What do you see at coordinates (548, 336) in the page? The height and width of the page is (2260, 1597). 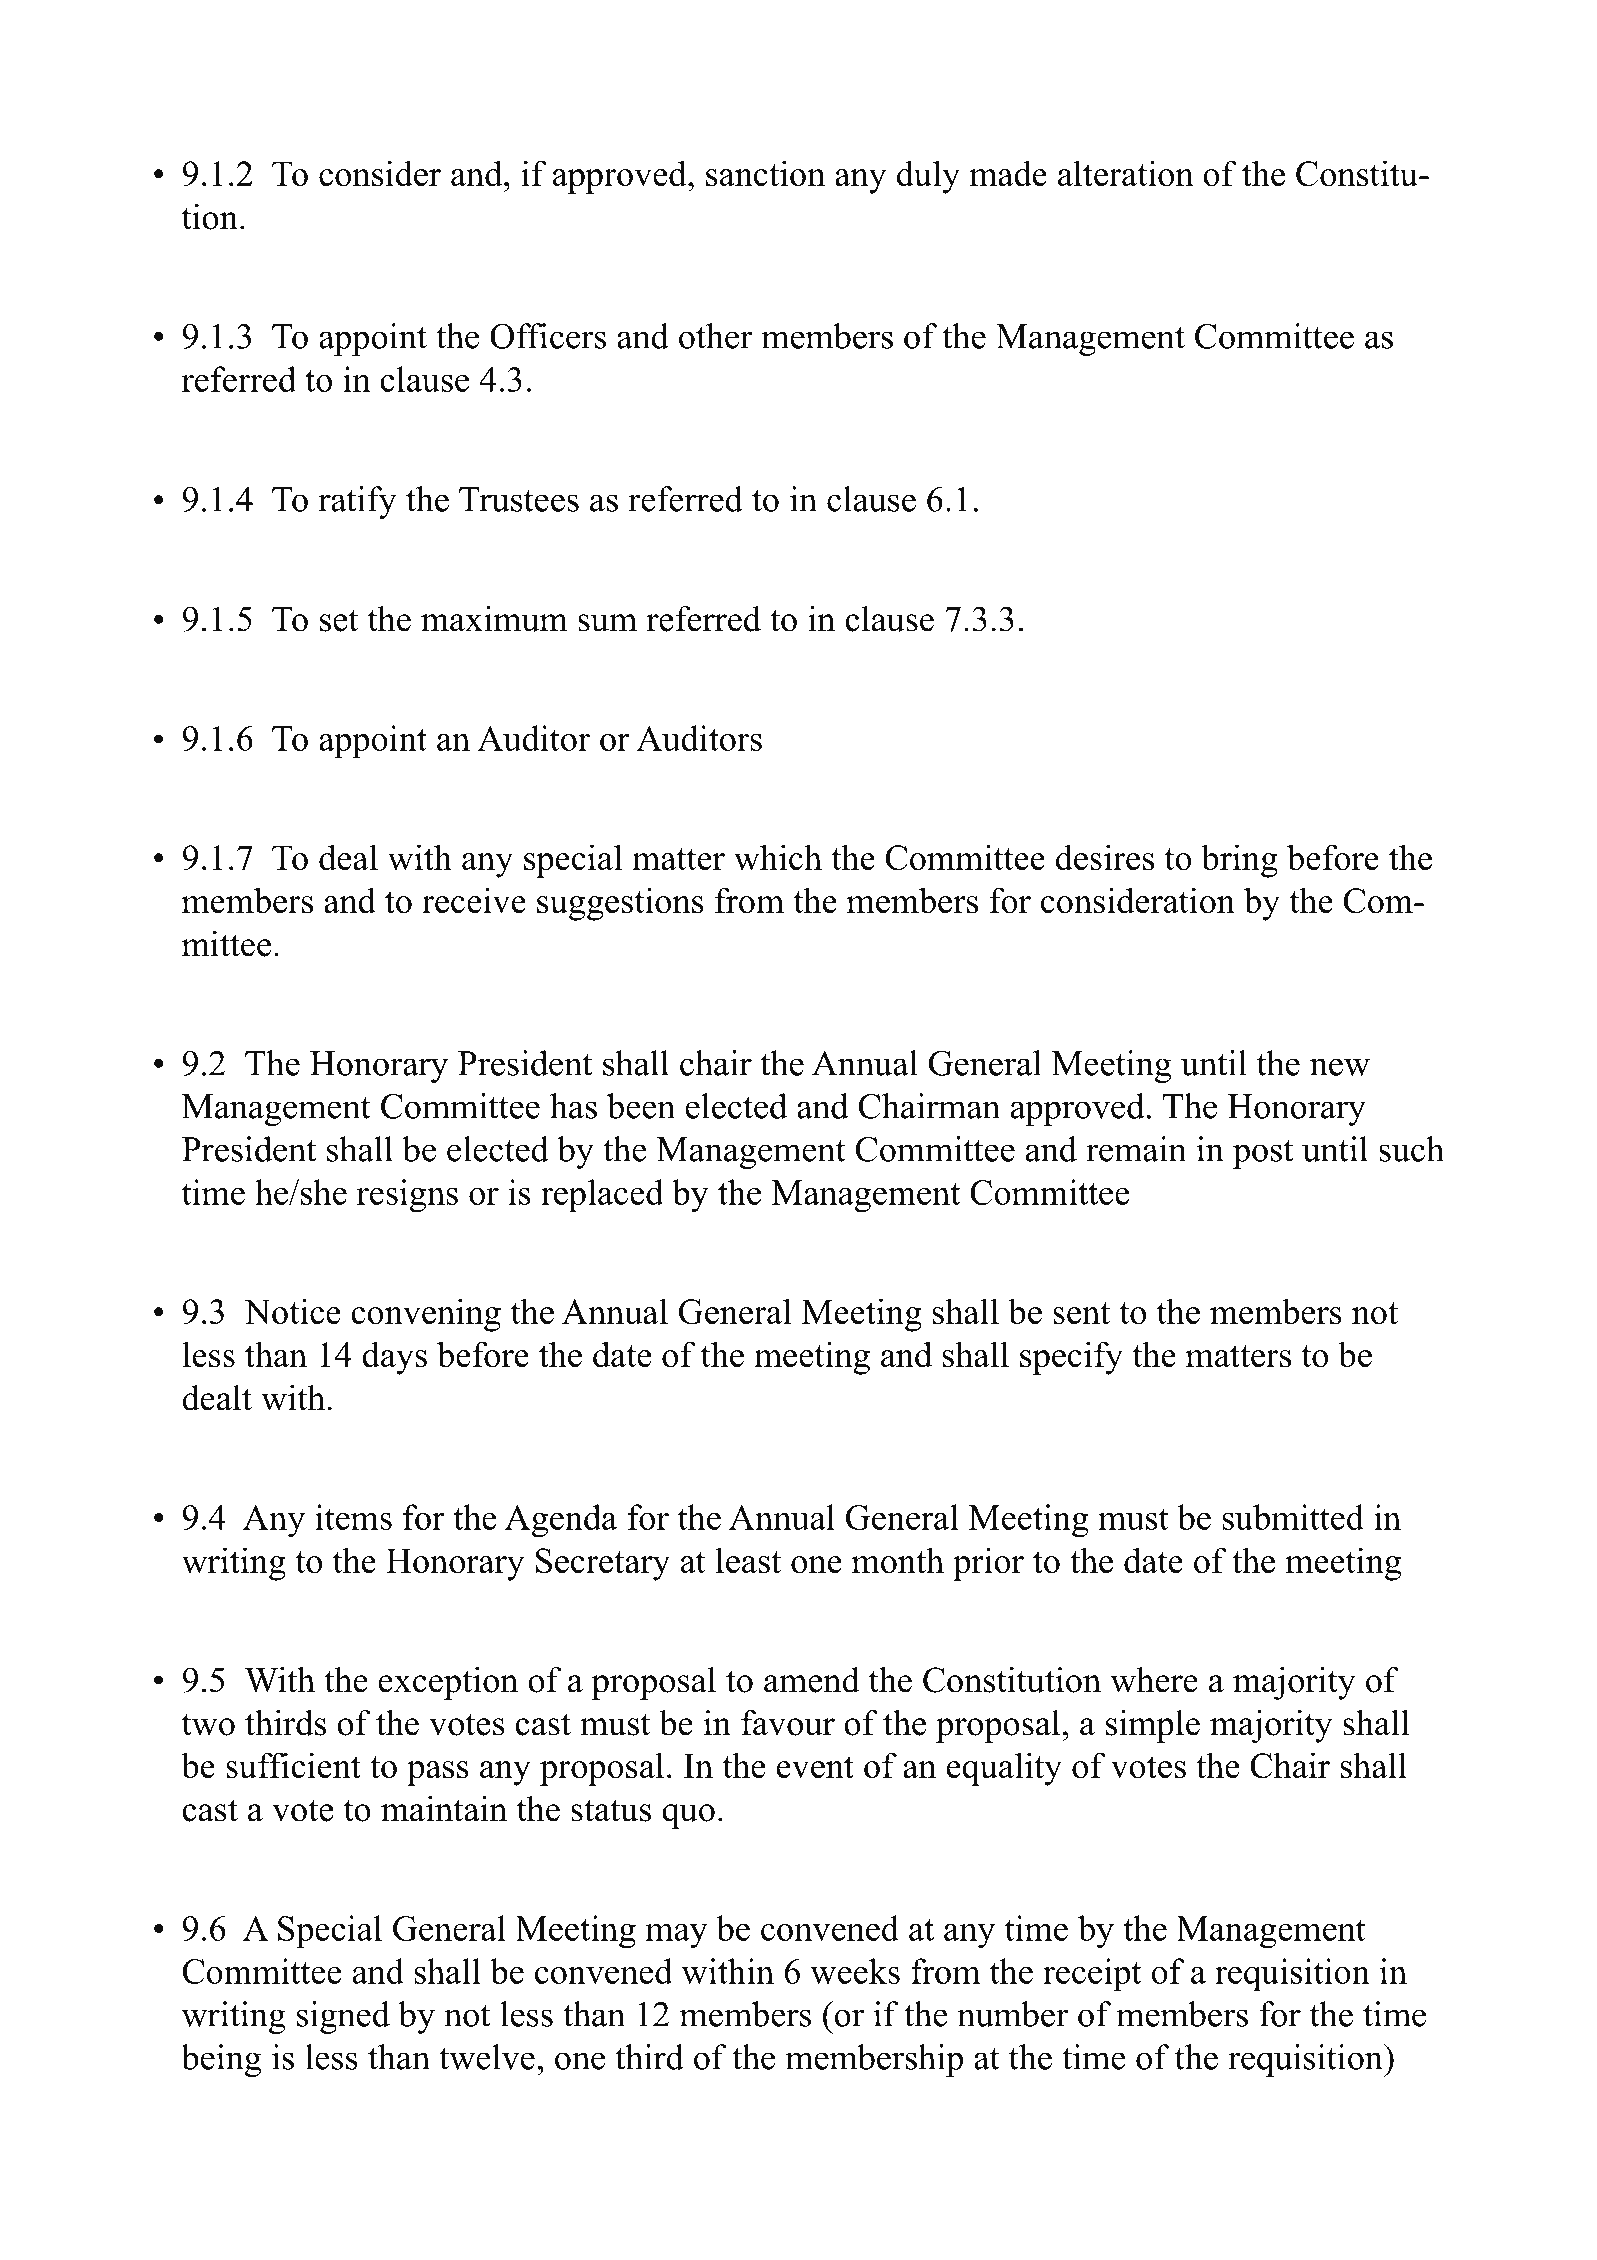 I see `Officers` at bounding box center [548, 336].
